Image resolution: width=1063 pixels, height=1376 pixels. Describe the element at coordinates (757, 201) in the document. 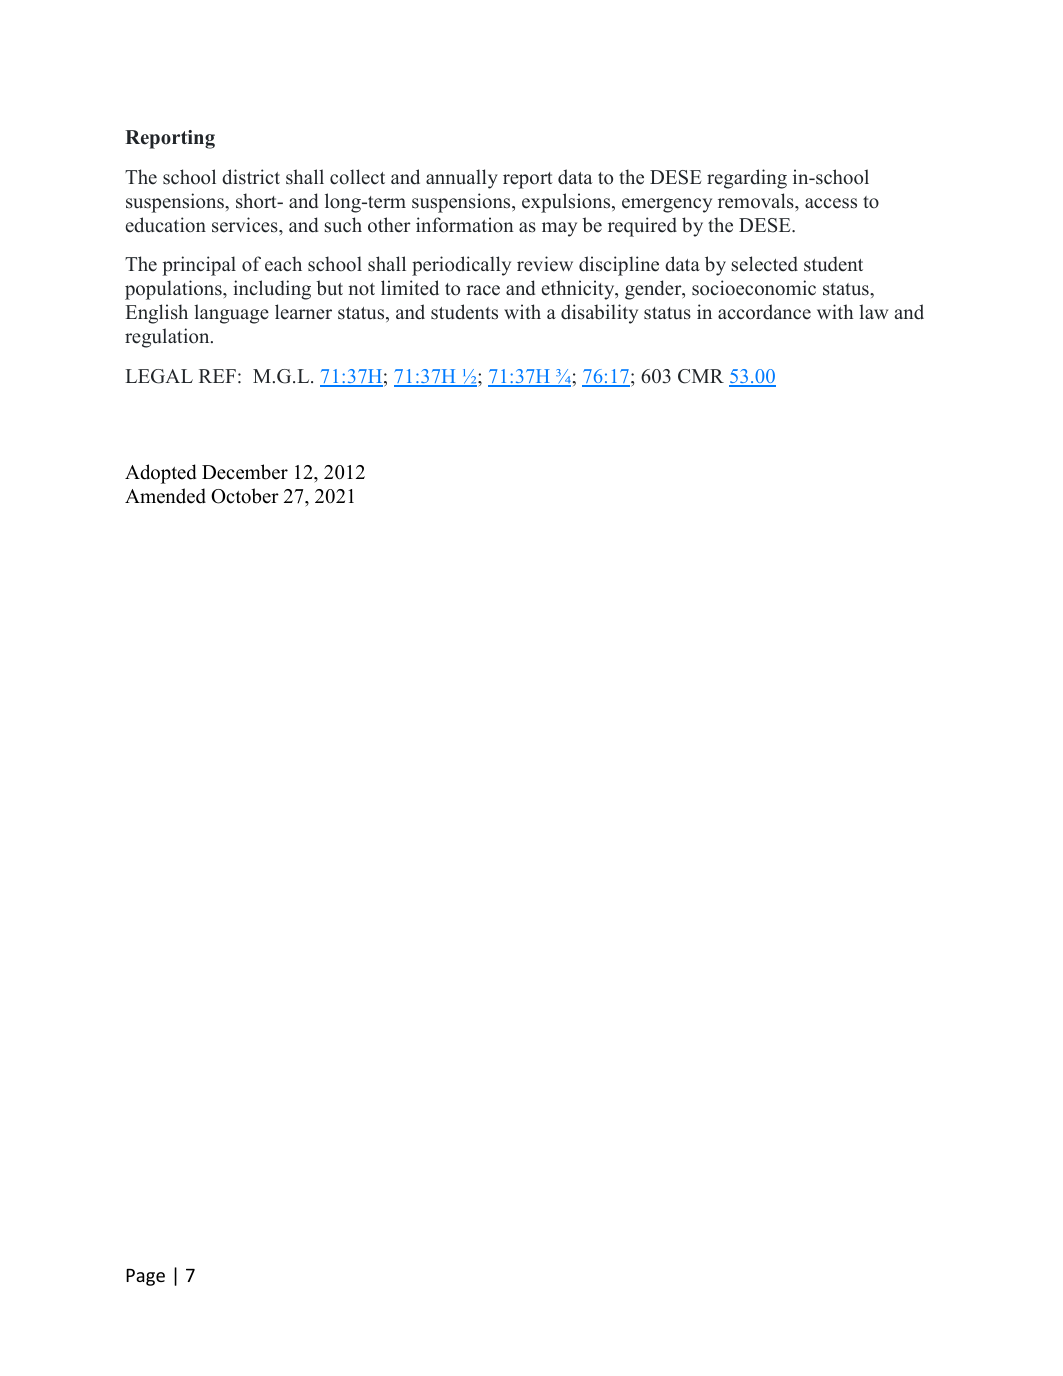

I see `removals` at that location.
